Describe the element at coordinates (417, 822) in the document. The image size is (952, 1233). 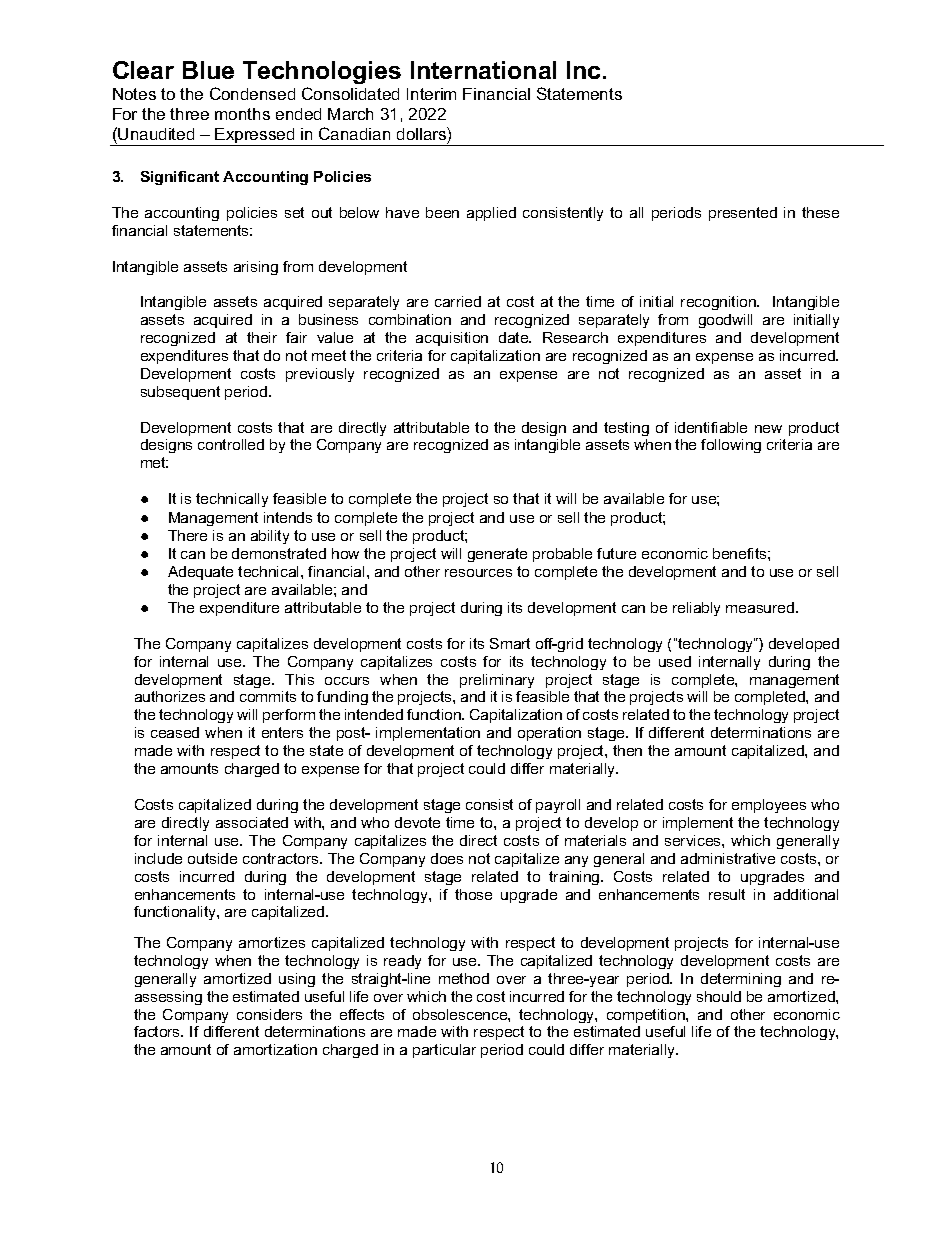
I see `devote` at that location.
